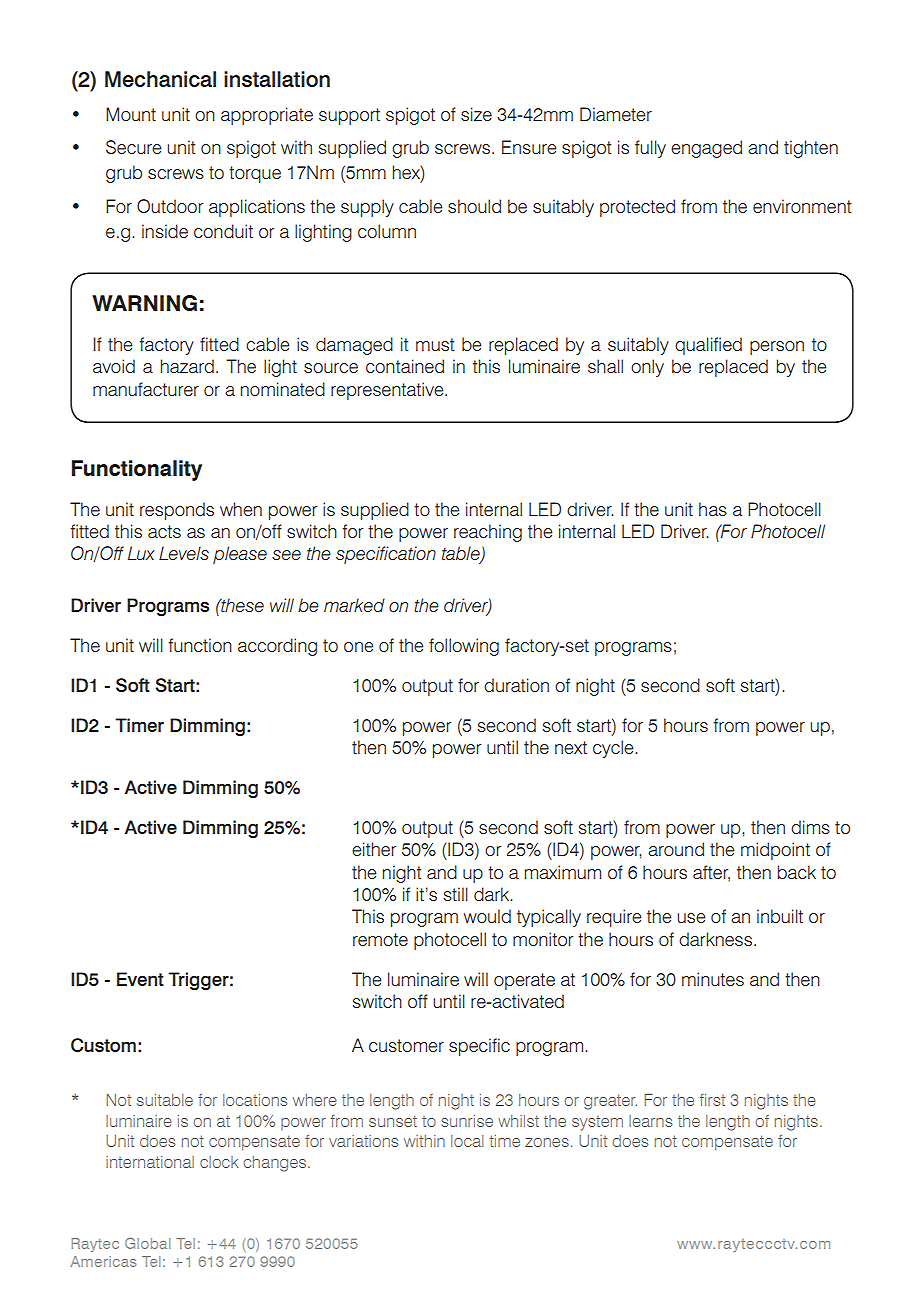  Describe the element at coordinates (476, 114) in the image. I see `size` at that location.
